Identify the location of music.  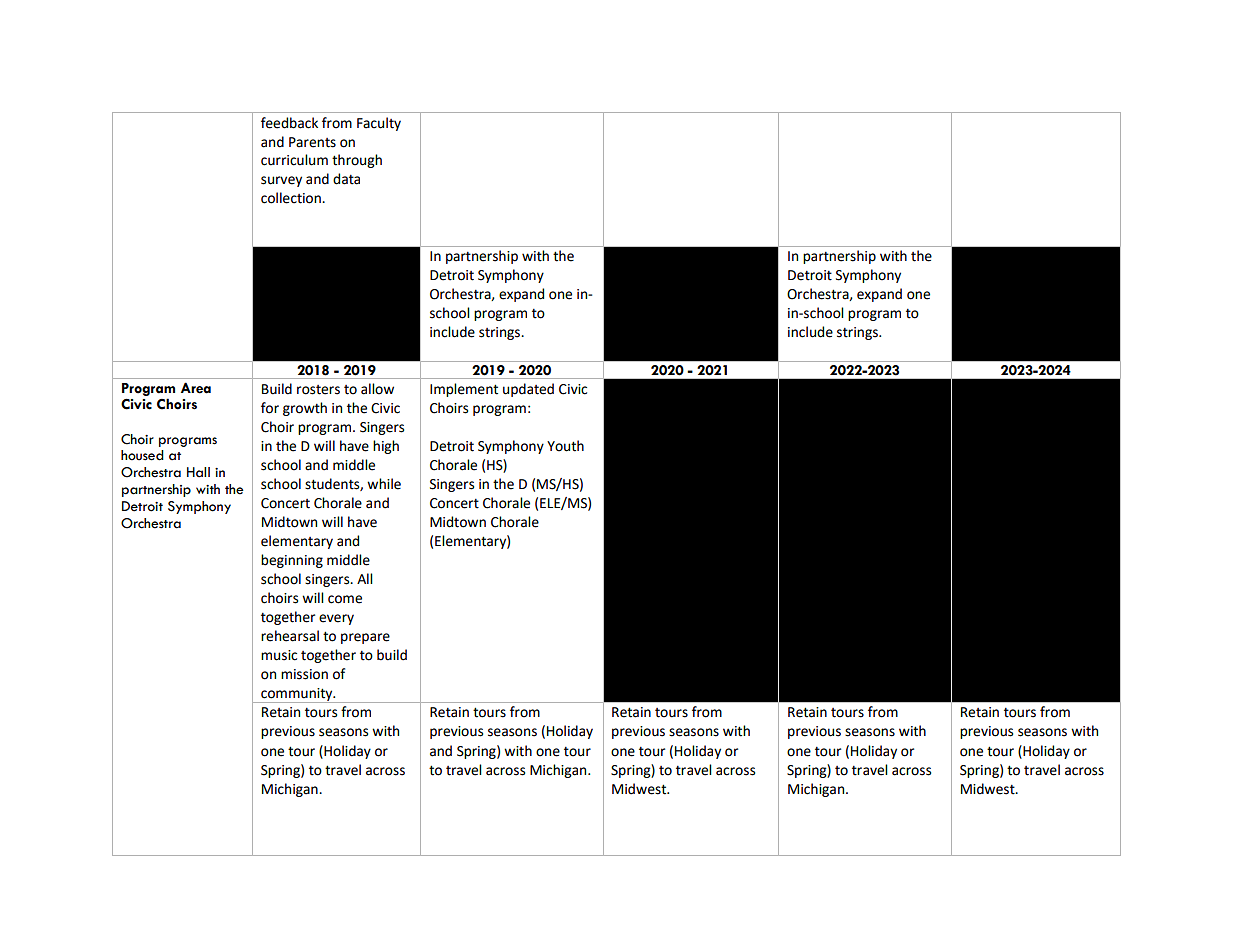
(279, 655).
